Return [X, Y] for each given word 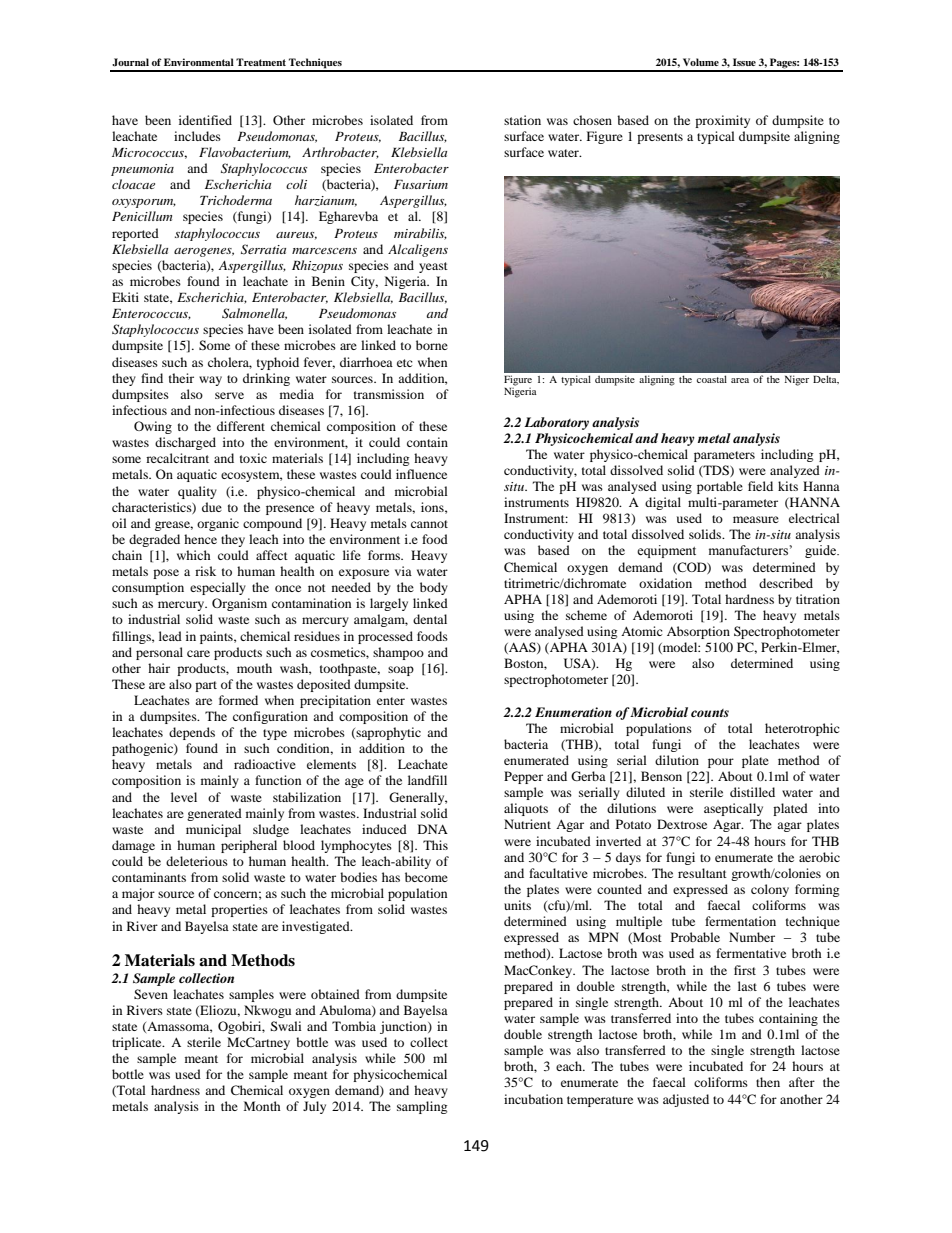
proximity [722, 121]
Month [262, 1106]
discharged [185, 443]
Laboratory [556, 423]
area [740, 380]
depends [192, 733]
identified [205, 120]
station [522, 120]
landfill [427, 780]
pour [721, 763]
